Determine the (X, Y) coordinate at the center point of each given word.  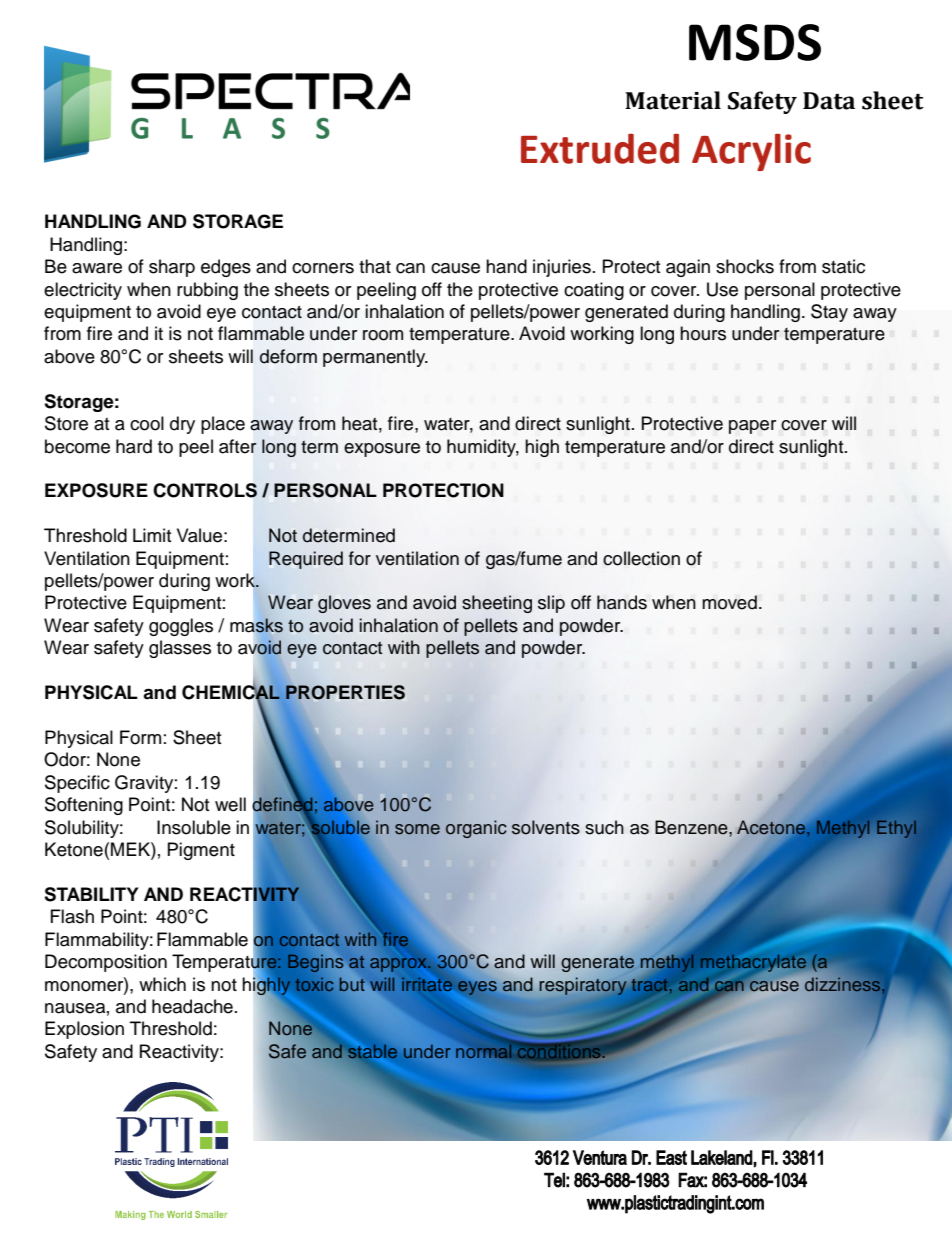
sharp (172, 268)
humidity (483, 448)
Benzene (692, 827)
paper (752, 427)
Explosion (84, 1030)
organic (476, 829)
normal (485, 1050)
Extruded (600, 149)
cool (147, 423)
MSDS (755, 42)
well (230, 804)
